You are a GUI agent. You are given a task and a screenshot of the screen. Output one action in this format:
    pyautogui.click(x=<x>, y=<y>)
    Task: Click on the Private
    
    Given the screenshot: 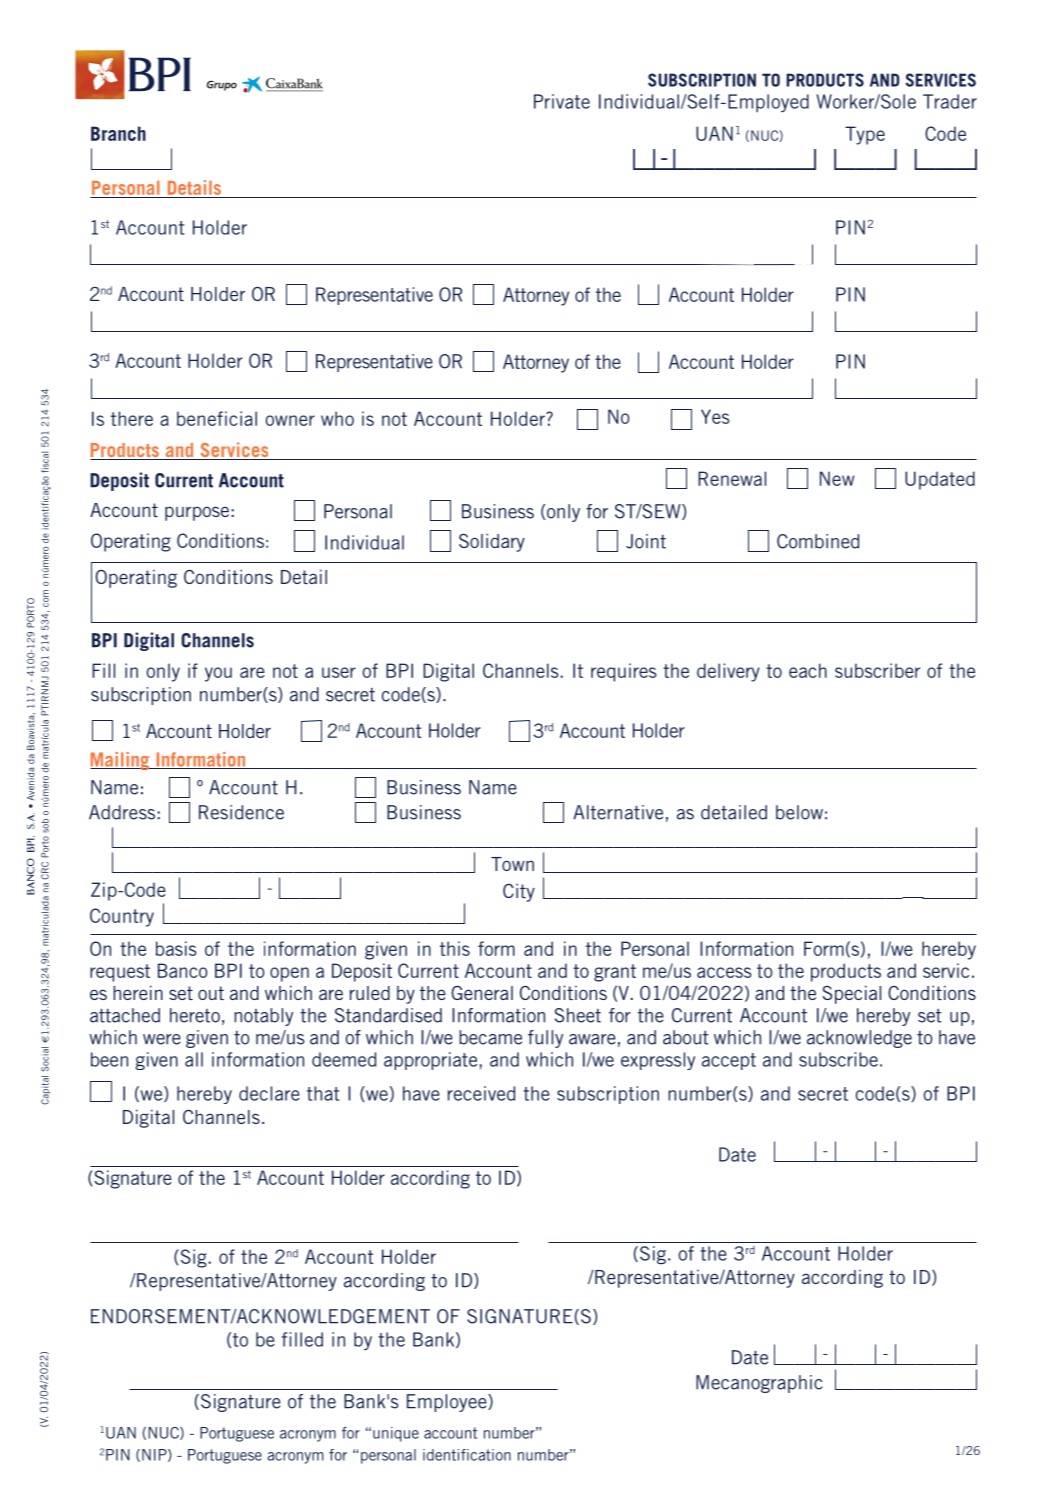 What is the action you would take?
    pyautogui.click(x=562, y=101)
